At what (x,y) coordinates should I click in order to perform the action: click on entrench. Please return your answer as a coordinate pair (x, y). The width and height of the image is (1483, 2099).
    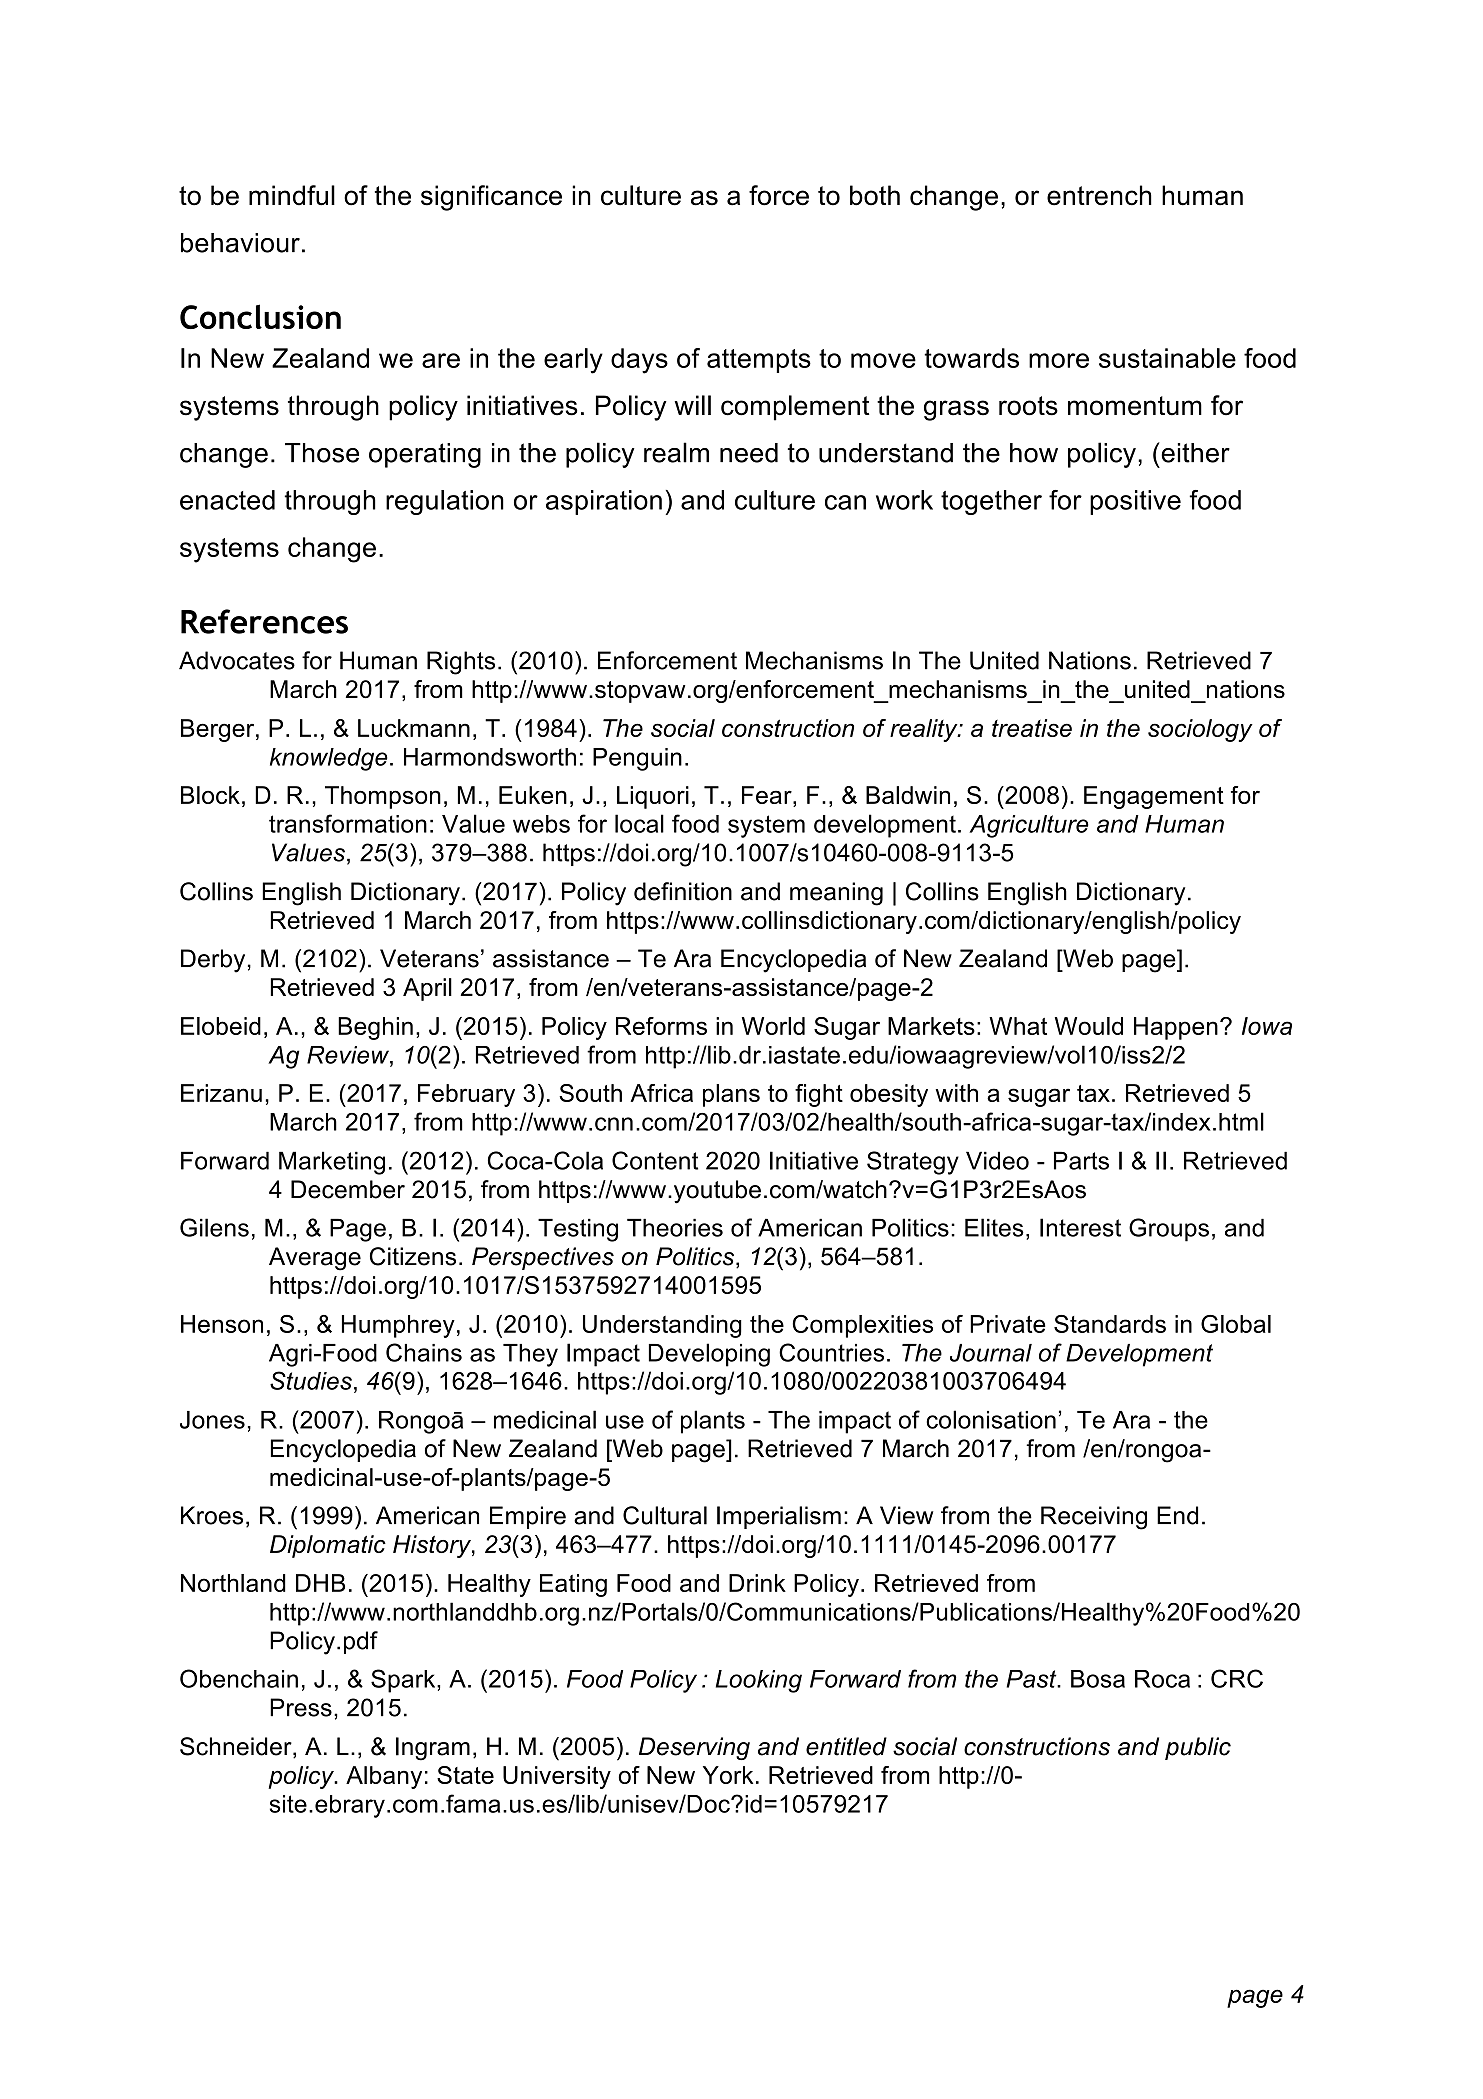
    Looking at the image, I should click on (1099, 195).
